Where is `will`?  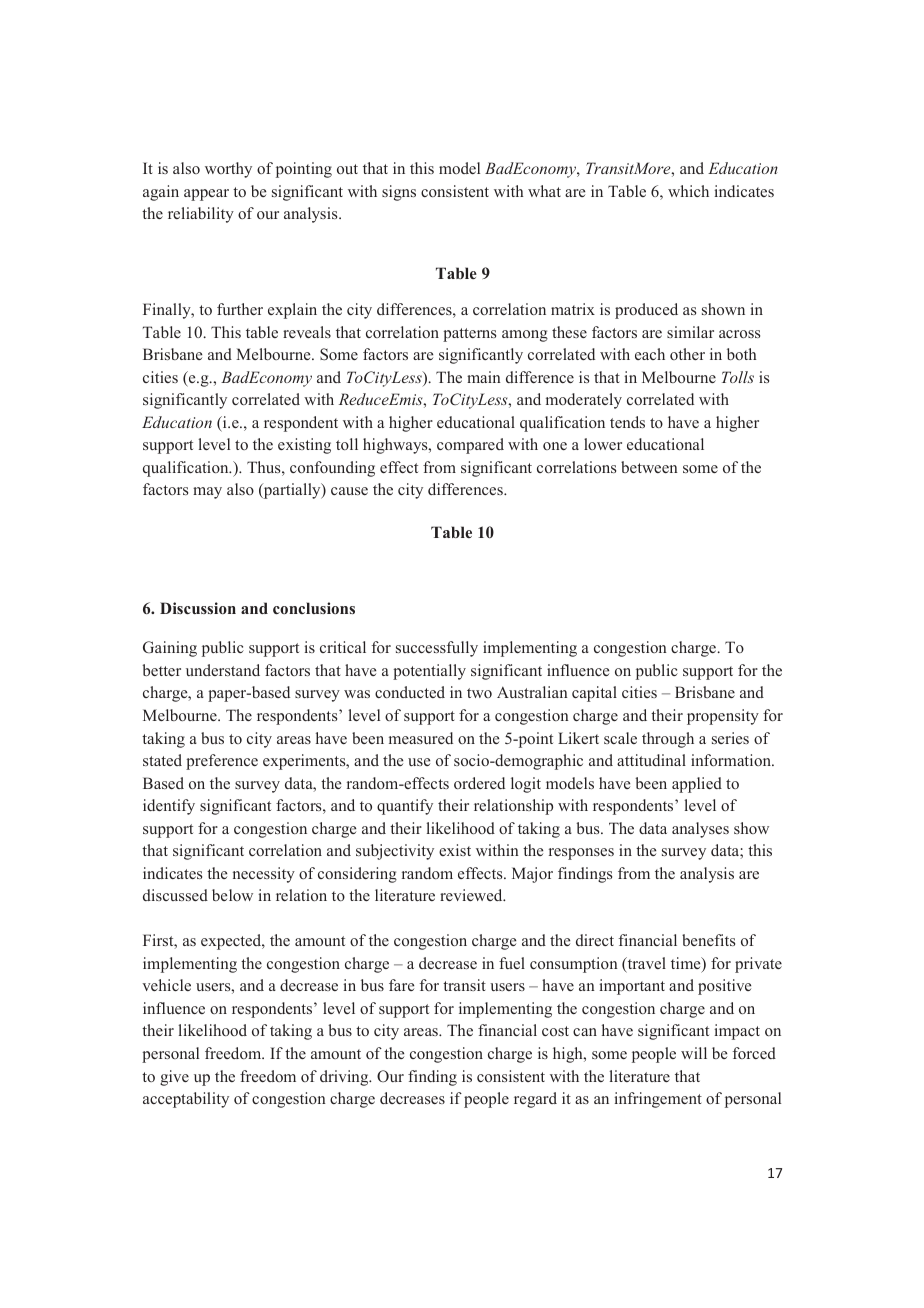 will is located at coordinates (694, 1053).
